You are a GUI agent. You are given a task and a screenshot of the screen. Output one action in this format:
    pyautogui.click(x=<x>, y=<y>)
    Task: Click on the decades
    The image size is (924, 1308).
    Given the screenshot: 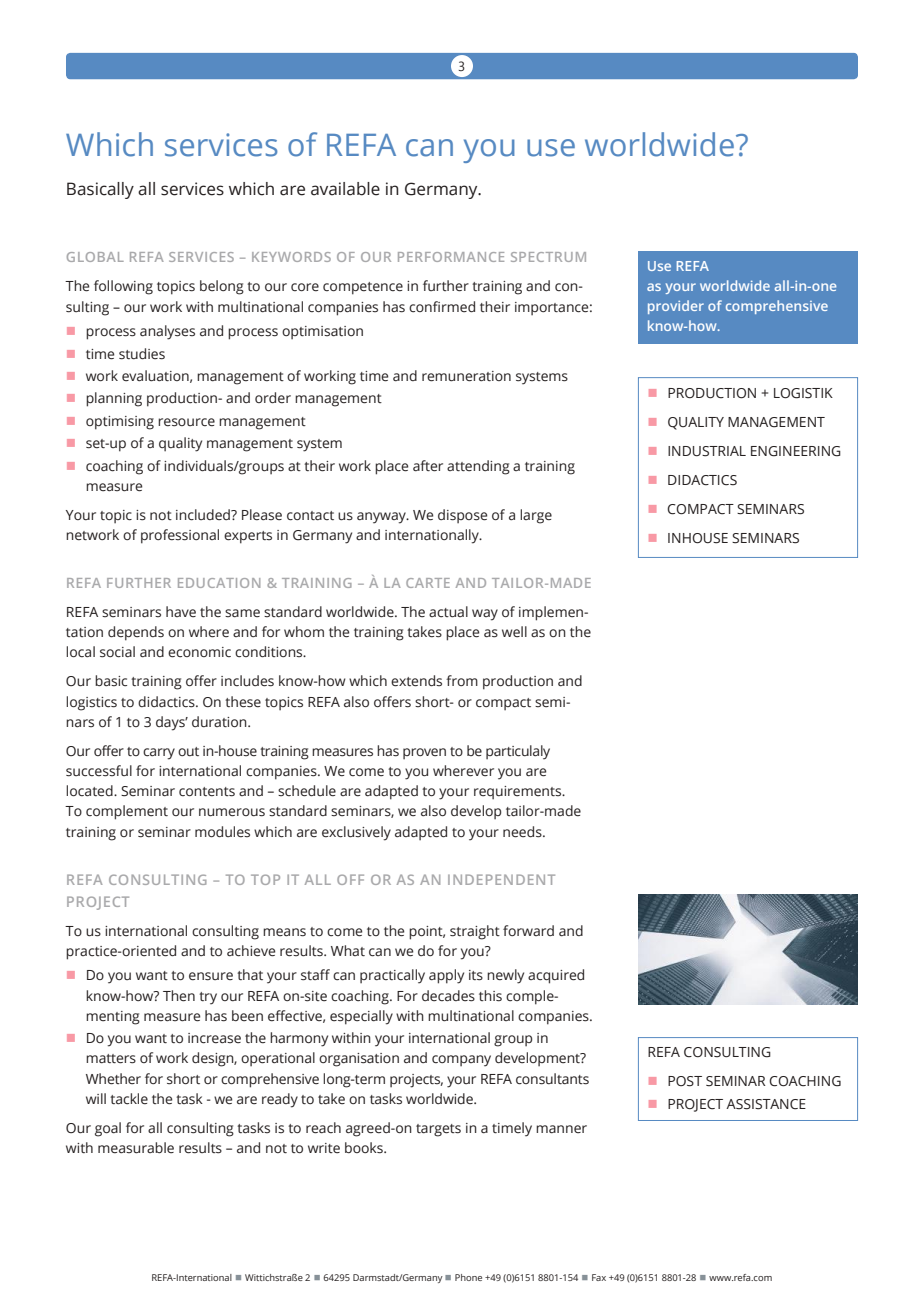 What is the action you would take?
    pyautogui.click(x=448, y=996)
